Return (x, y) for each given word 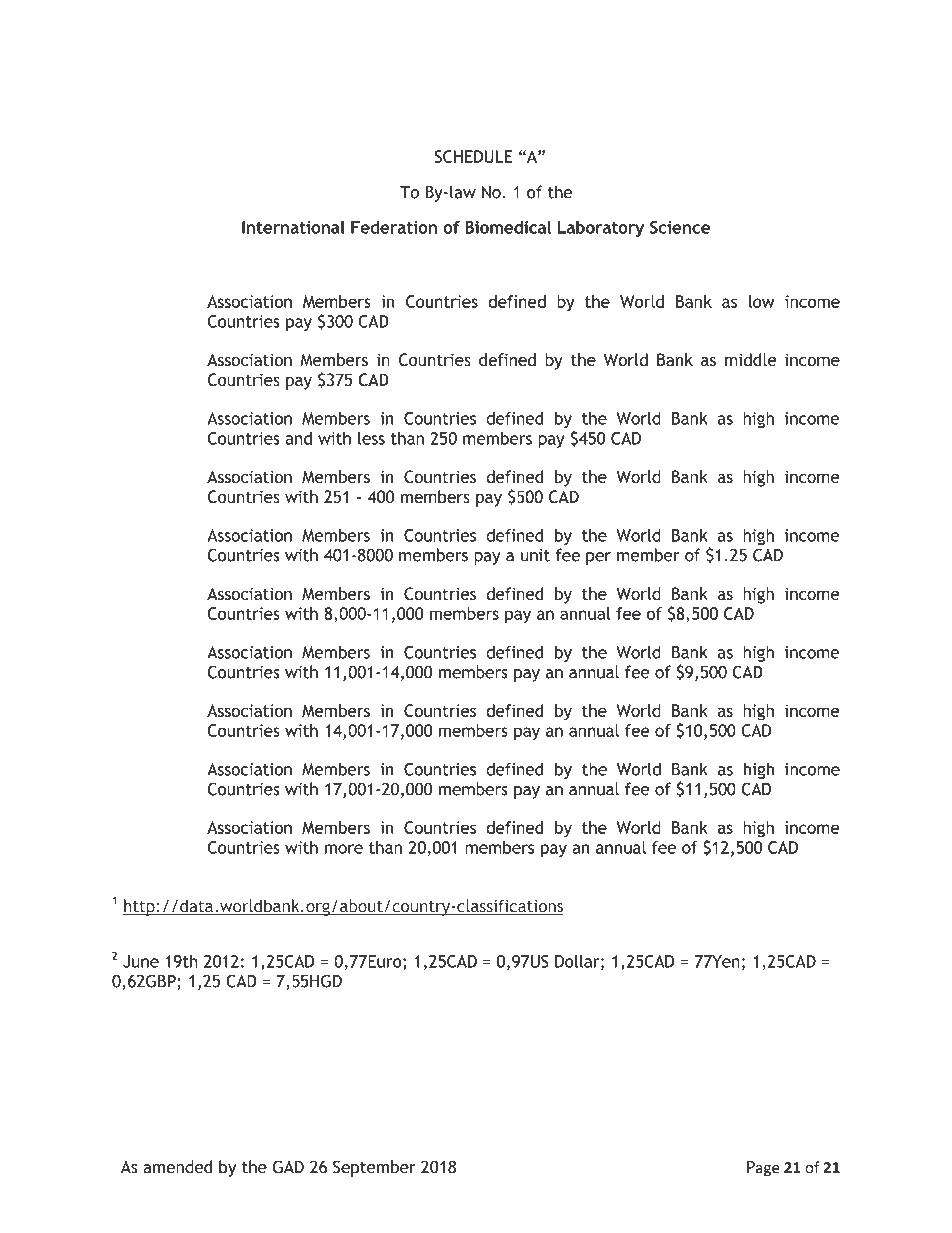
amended (177, 1167)
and (298, 438)
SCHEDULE (473, 156)
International (293, 227)
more (344, 849)
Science (680, 227)
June (141, 961)
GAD (288, 1167)
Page (763, 1168)
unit (535, 555)
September (374, 1168)
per (598, 558)
